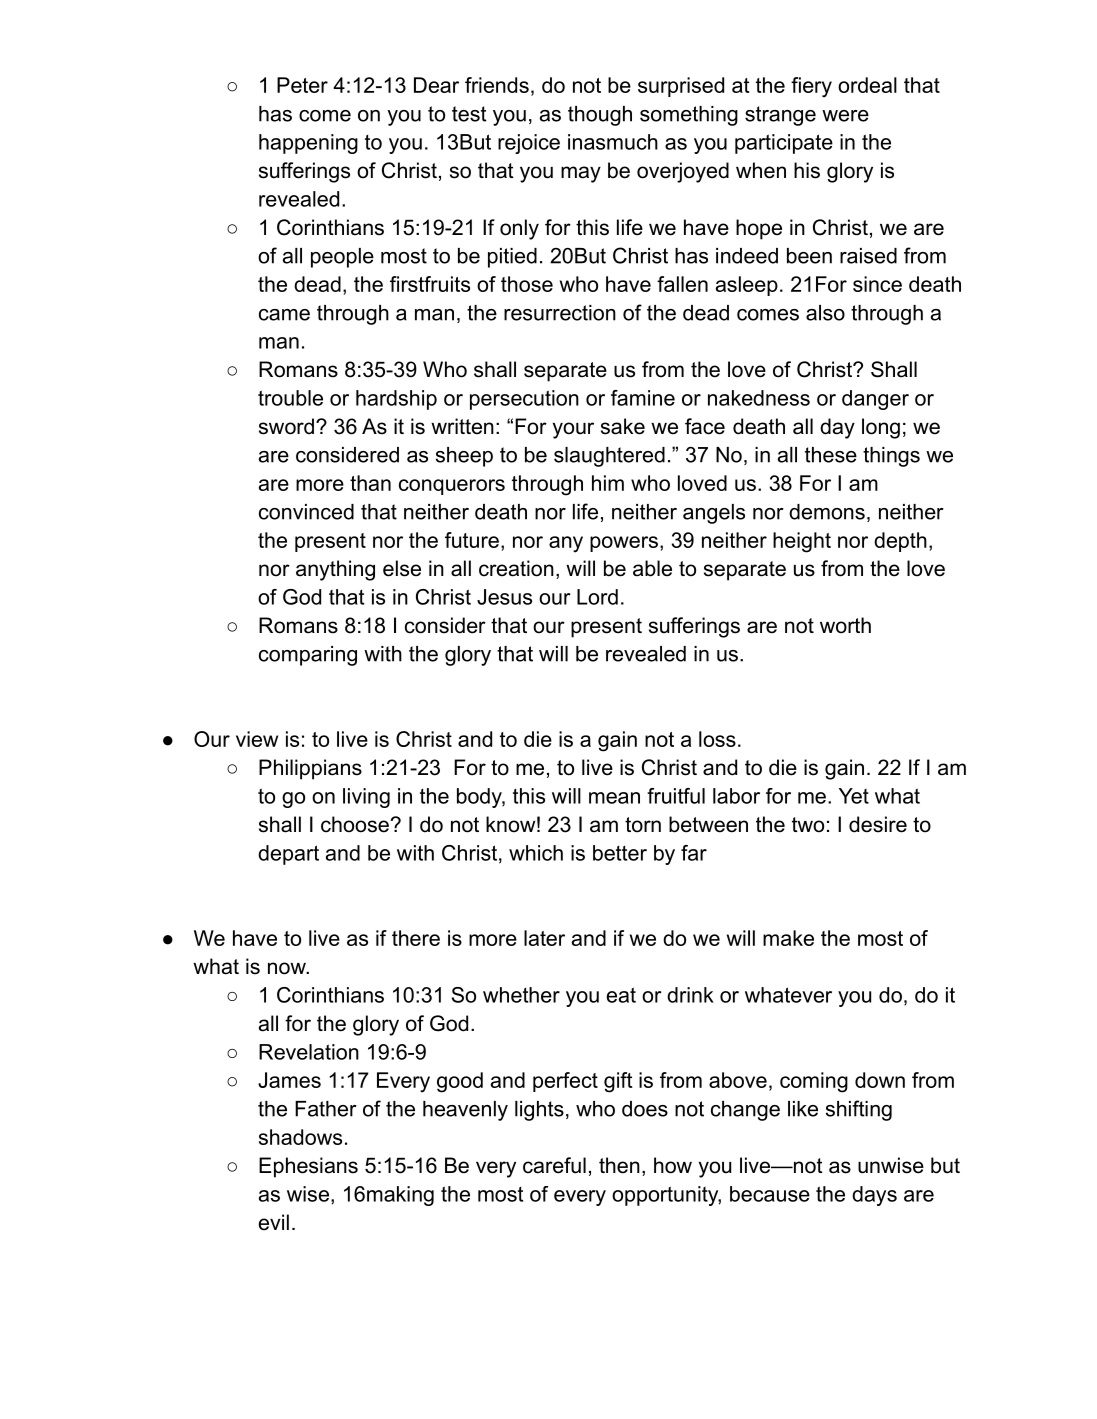 Image resolution: width=1097 pixels, height=1419 pixels. I want to click on powers, so click(624, 544).
